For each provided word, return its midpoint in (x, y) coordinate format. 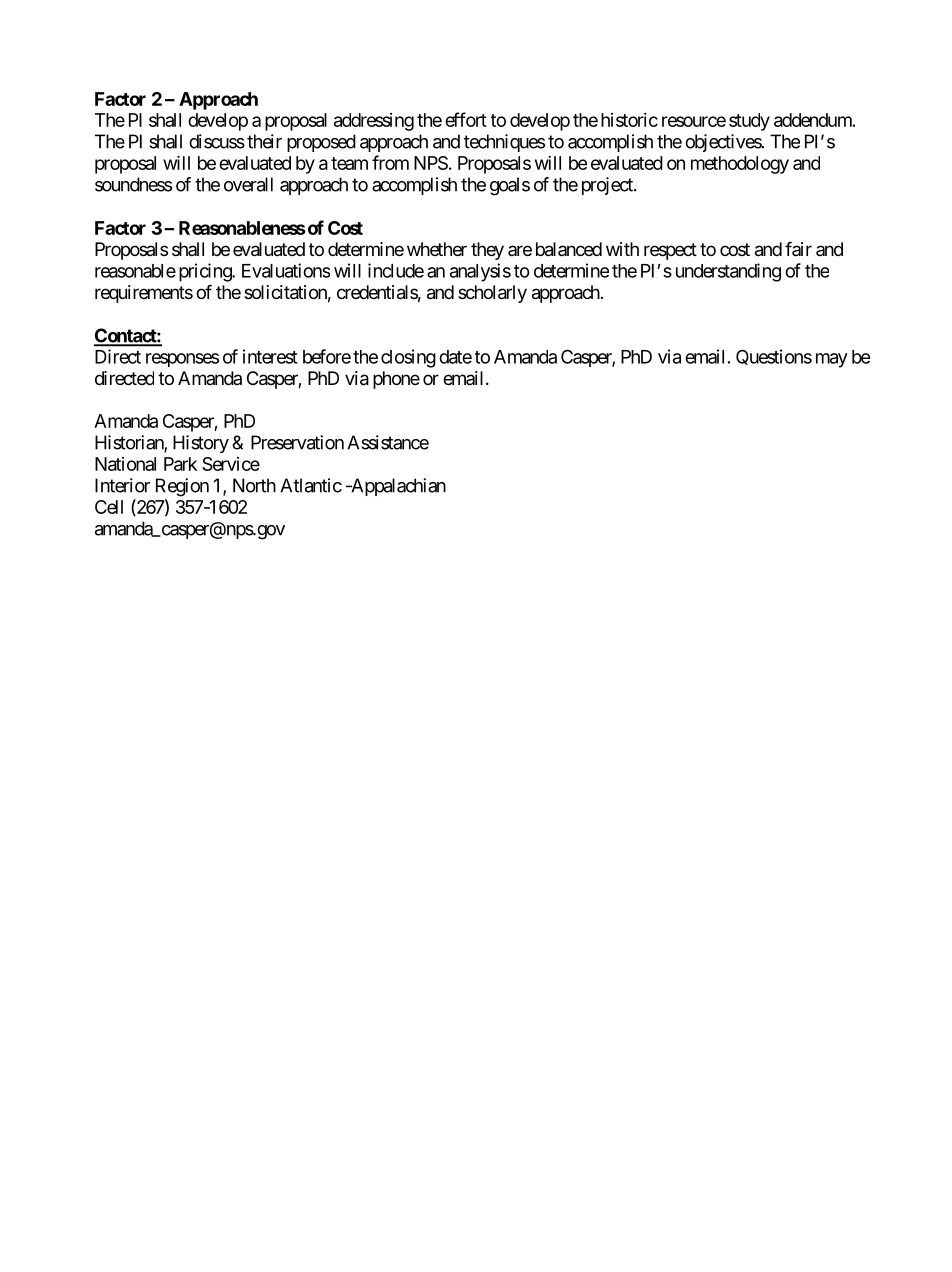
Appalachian (397, 487)
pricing (206, 272)
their (264, 141)
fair (798, 248)
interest (270, 356)
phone (396, 380)
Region (182, 487)
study (749, 122)
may (832, 360)
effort (466, 119)
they (487, 251)
